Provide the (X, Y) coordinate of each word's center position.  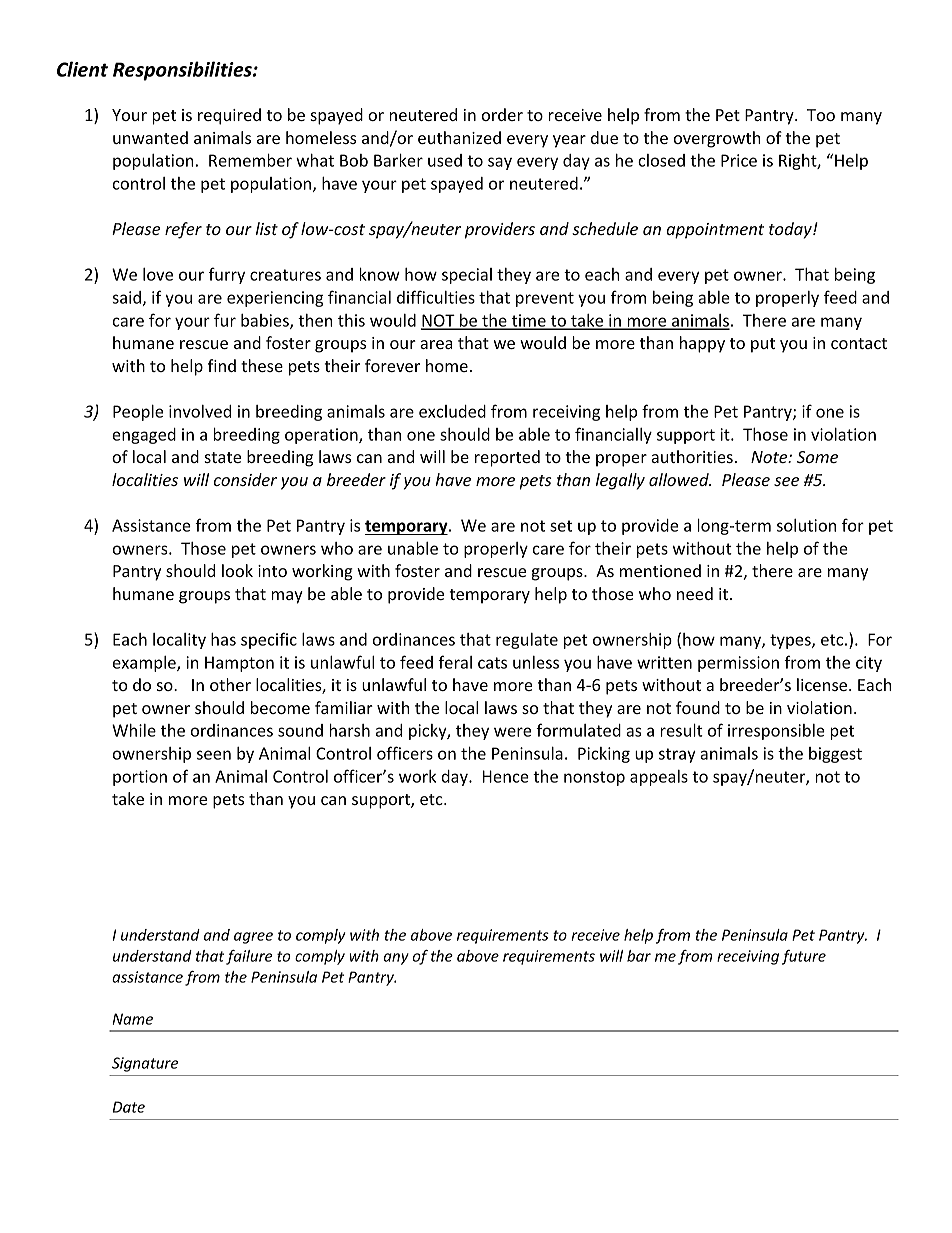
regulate (527, 641)
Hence (506, 776)
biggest (835, 755)
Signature (145, 1064)
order (502, 114)
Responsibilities (183, 71)
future (804, 957)
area (436, 344)
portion (140, 778)
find (222, 365)
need (695, 593)
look (237, 570)
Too (821, 115)
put (763, 345)
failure (249, 957)
